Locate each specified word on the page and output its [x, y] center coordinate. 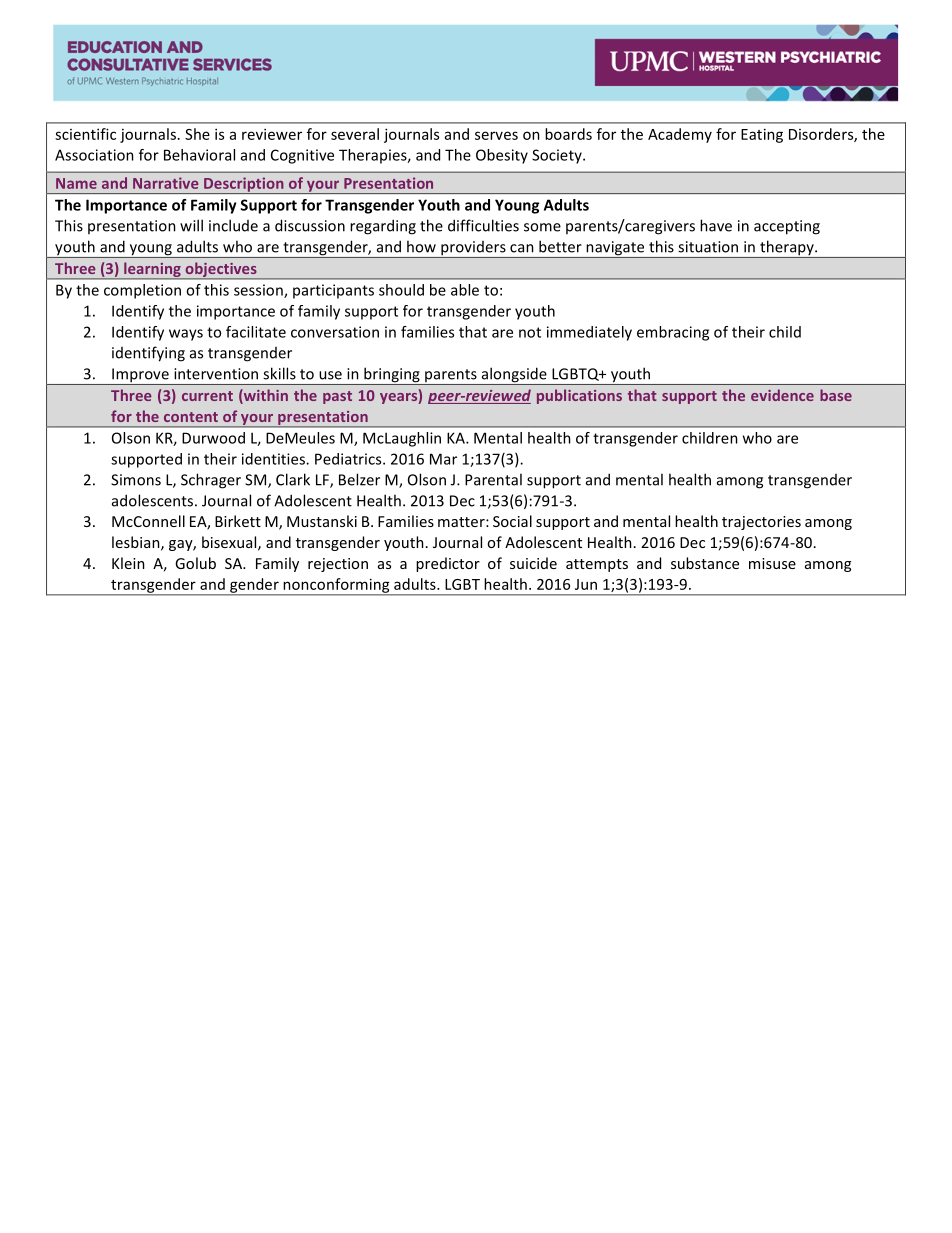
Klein [128, 563]
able [465, 290]
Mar [443, 459]
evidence [782, 395]
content [191, 417]
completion [142, 291]
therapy [787, 249]
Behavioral [199, 155]
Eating [762, 135]
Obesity [502, 156]
